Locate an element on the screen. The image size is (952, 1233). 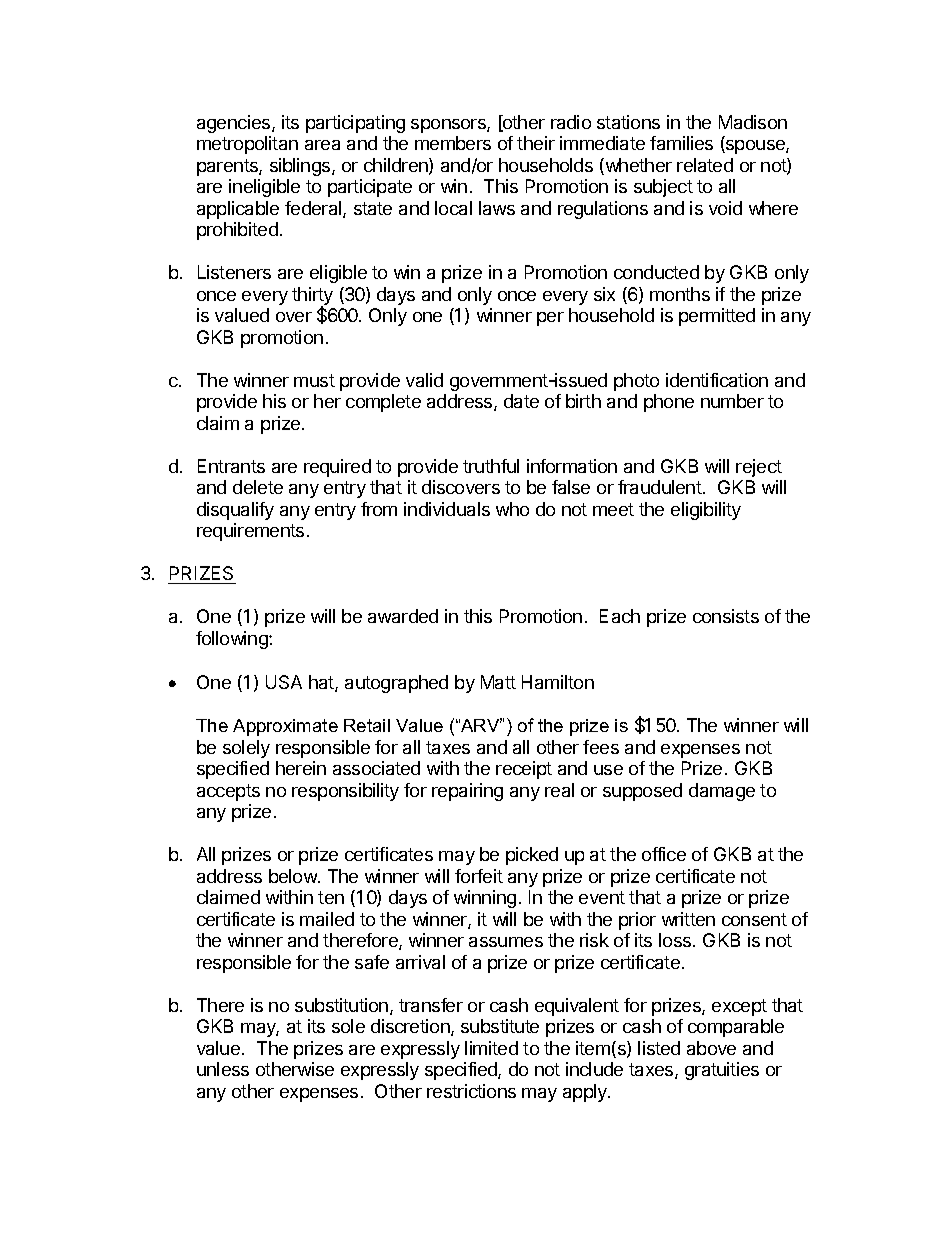
siblings is located at coordinates (301, 167).
